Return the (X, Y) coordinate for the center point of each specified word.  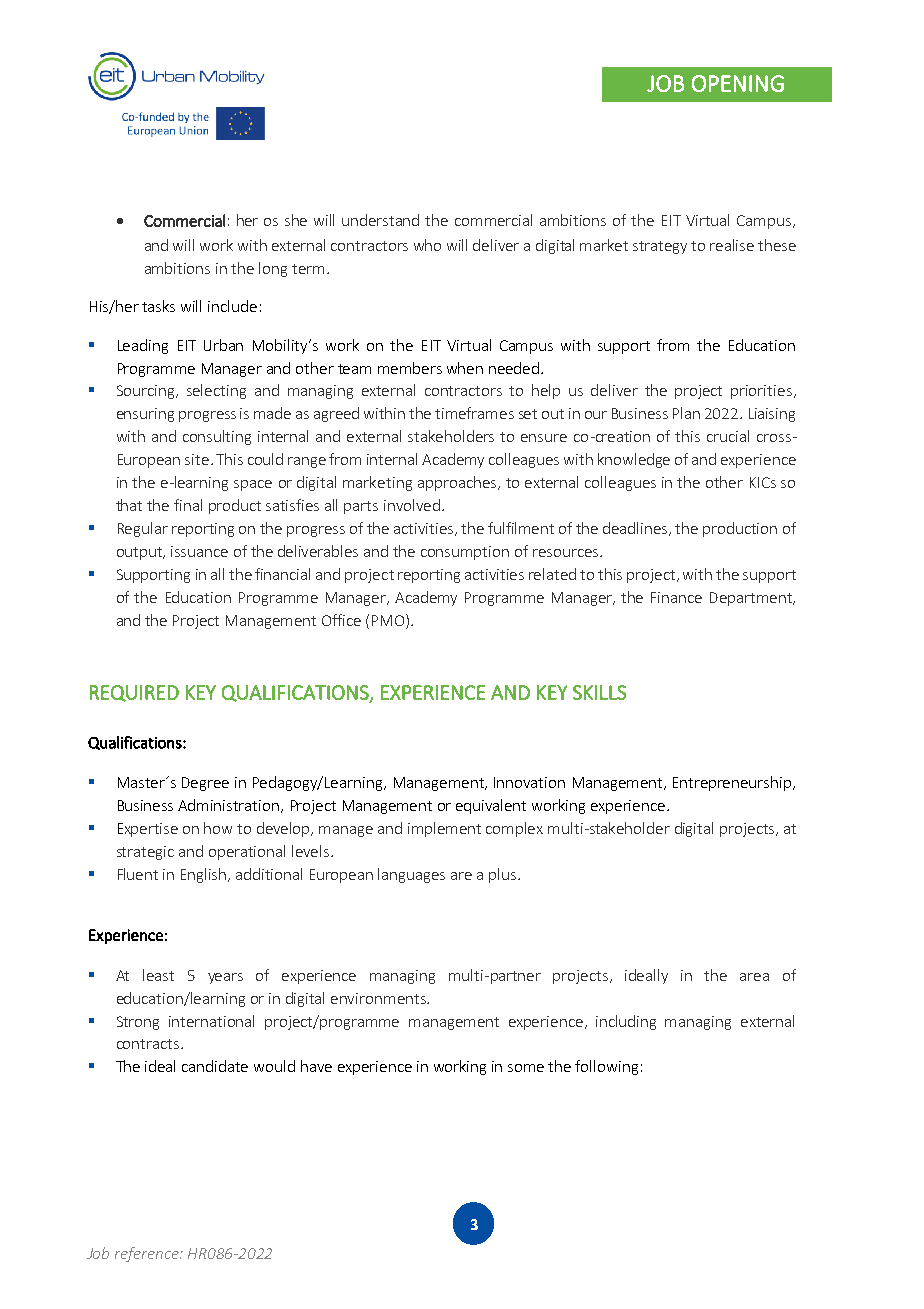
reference (148, 1254)
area (754, 977)
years (225, 978)
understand (380, 220)
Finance (676, 597)
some (526, 1068)
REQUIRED (134, 693)
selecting (216, 391)
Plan (686, 413)
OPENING (738, 83)
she (296, 220)
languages (411, 875)
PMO (389, 621)
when (465, 368)
